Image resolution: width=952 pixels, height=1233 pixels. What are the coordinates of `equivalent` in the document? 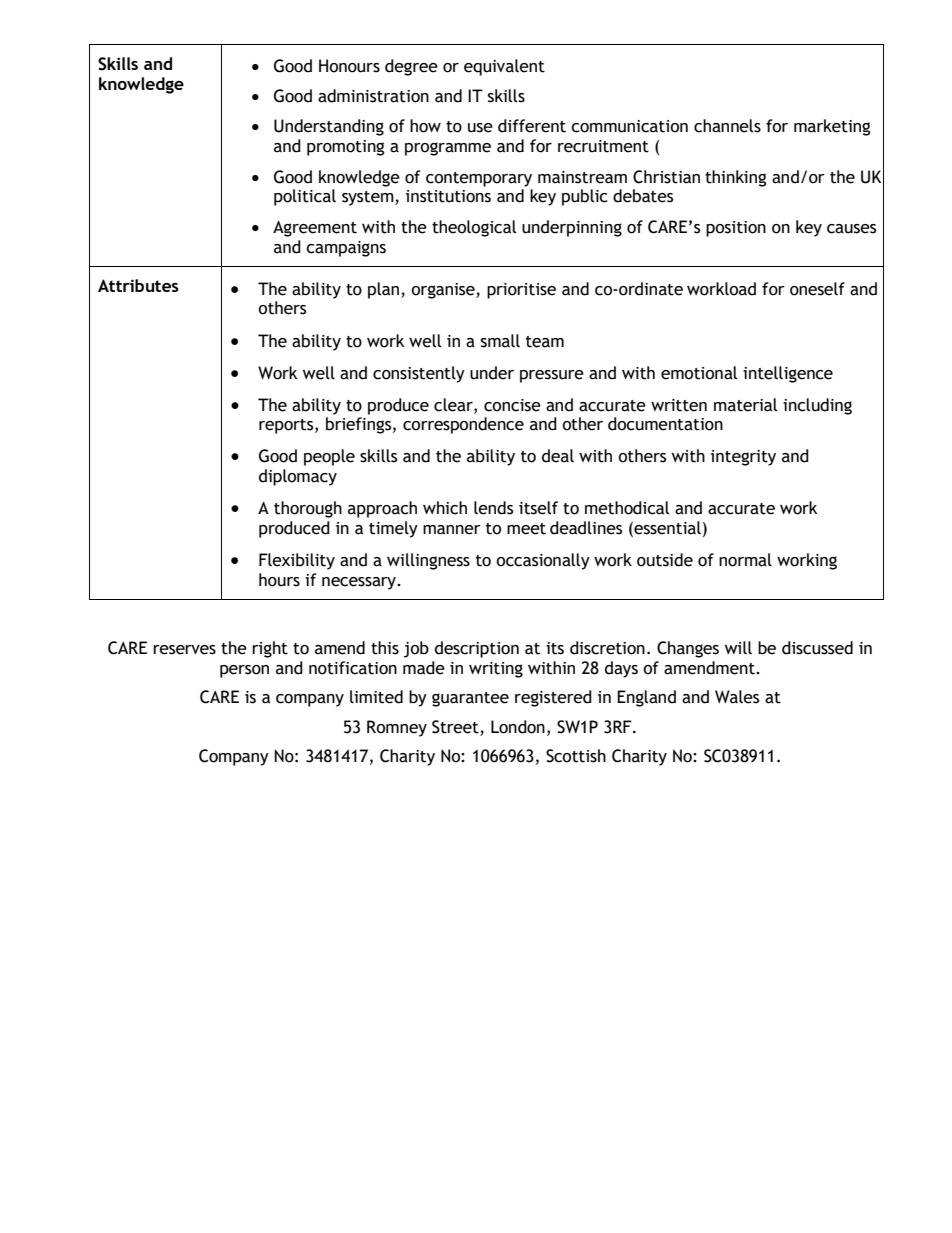 It's located at (504, 67).
